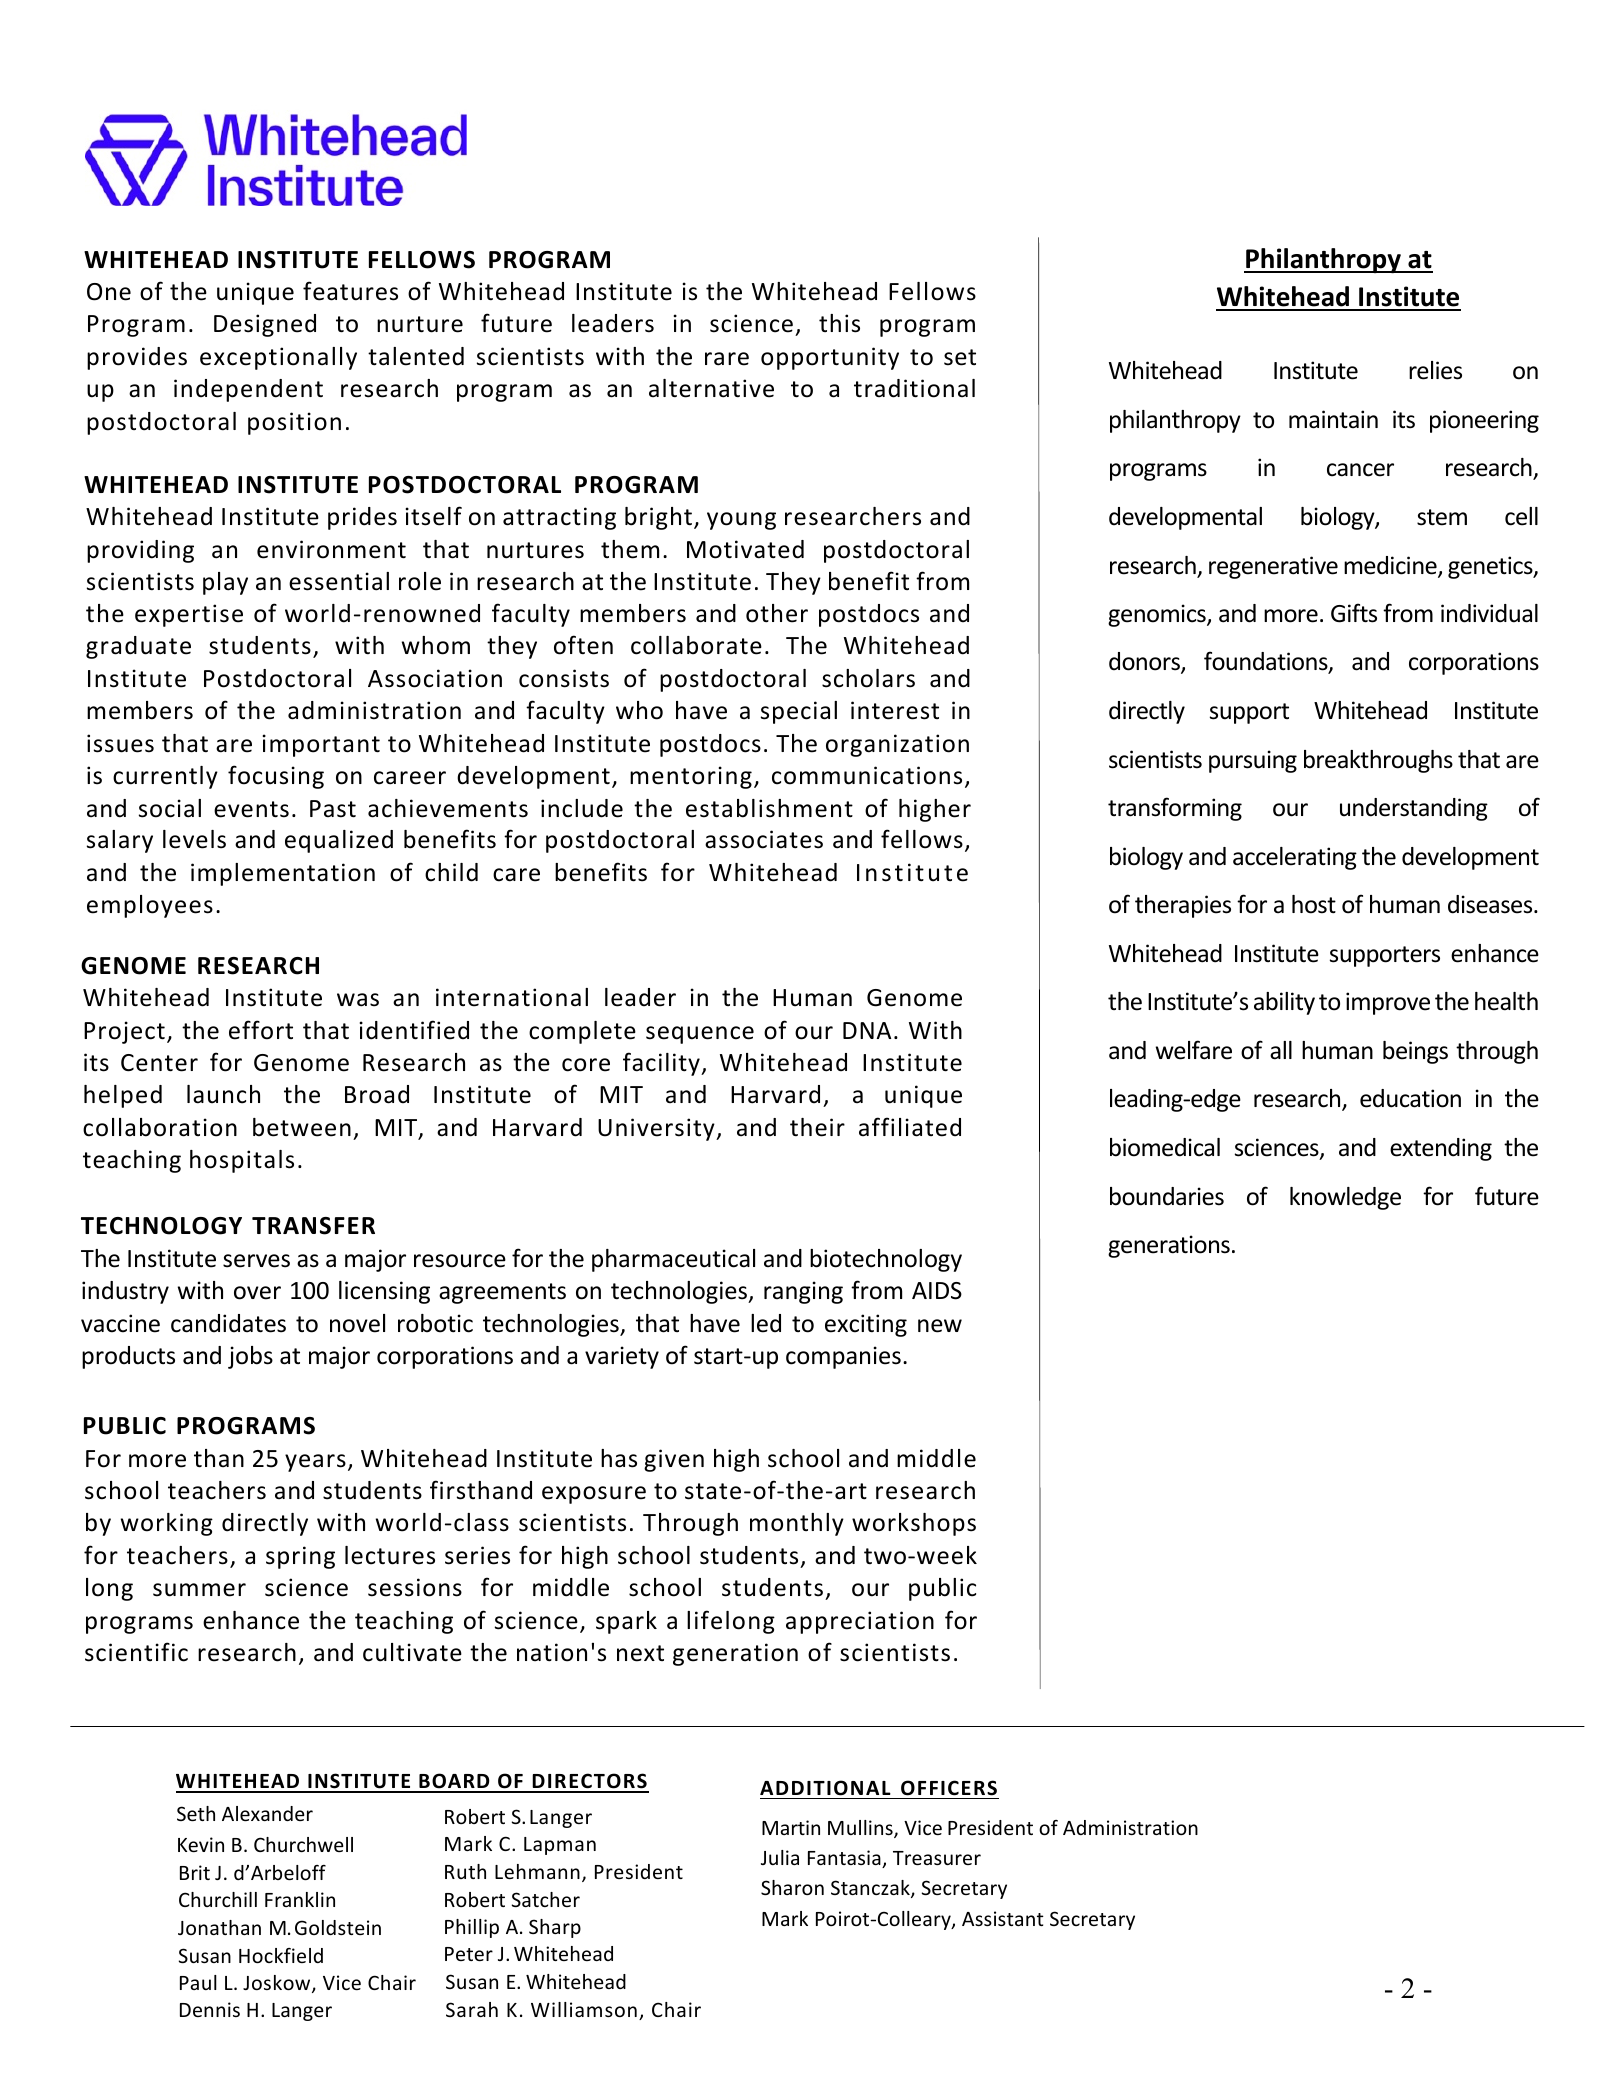 This image has width=1622, height=2099. I want to click on opportunity, so click(830, 358).
